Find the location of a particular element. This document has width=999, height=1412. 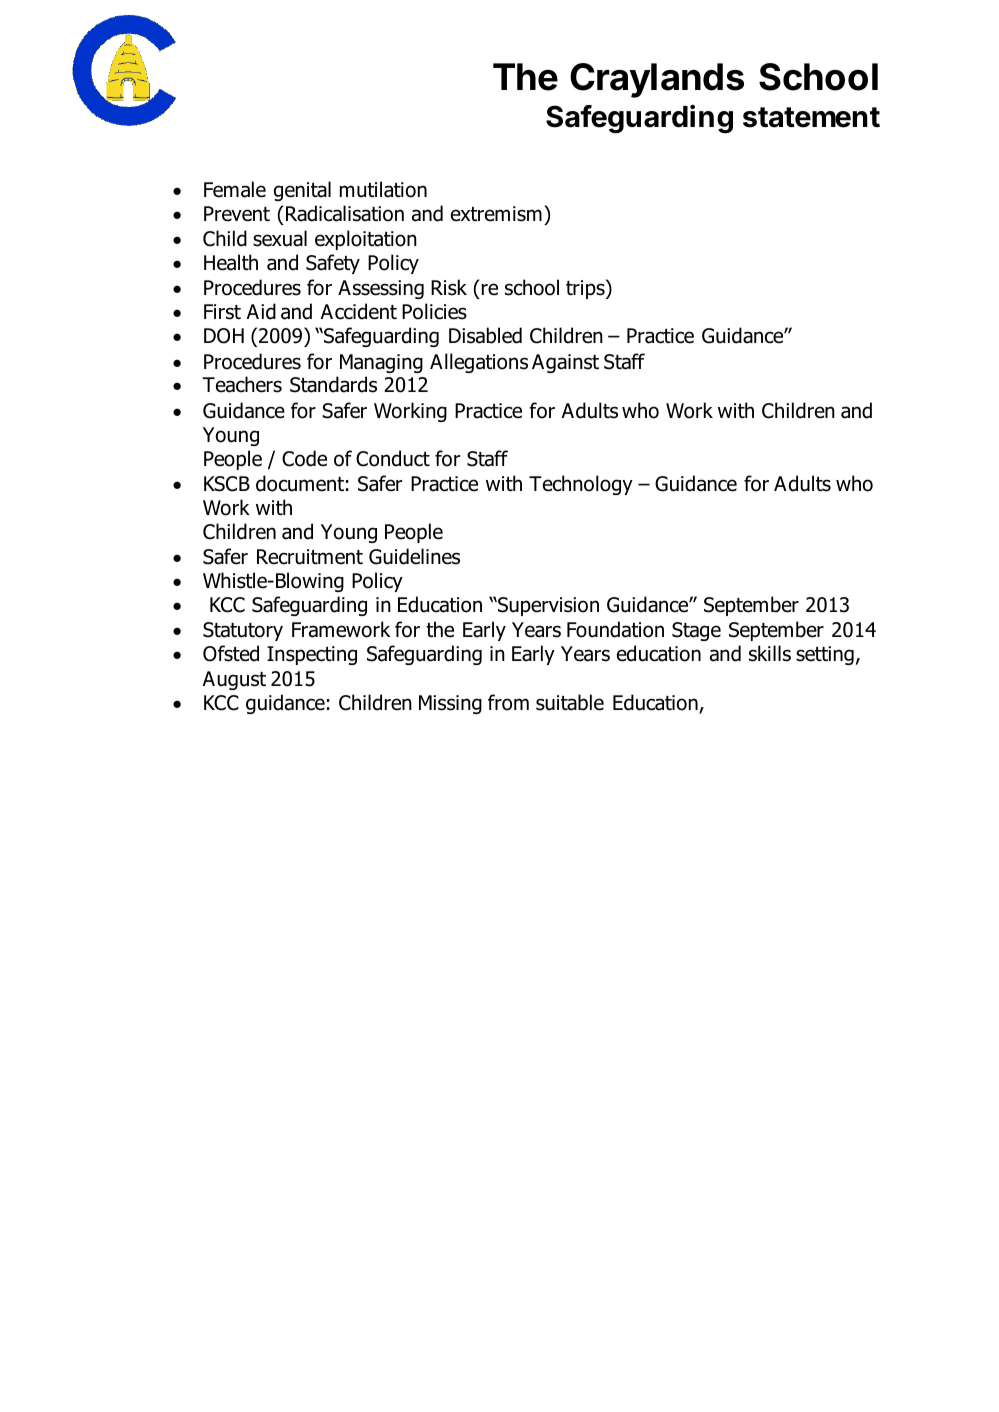

statement is located at coordinates (811, 117).
